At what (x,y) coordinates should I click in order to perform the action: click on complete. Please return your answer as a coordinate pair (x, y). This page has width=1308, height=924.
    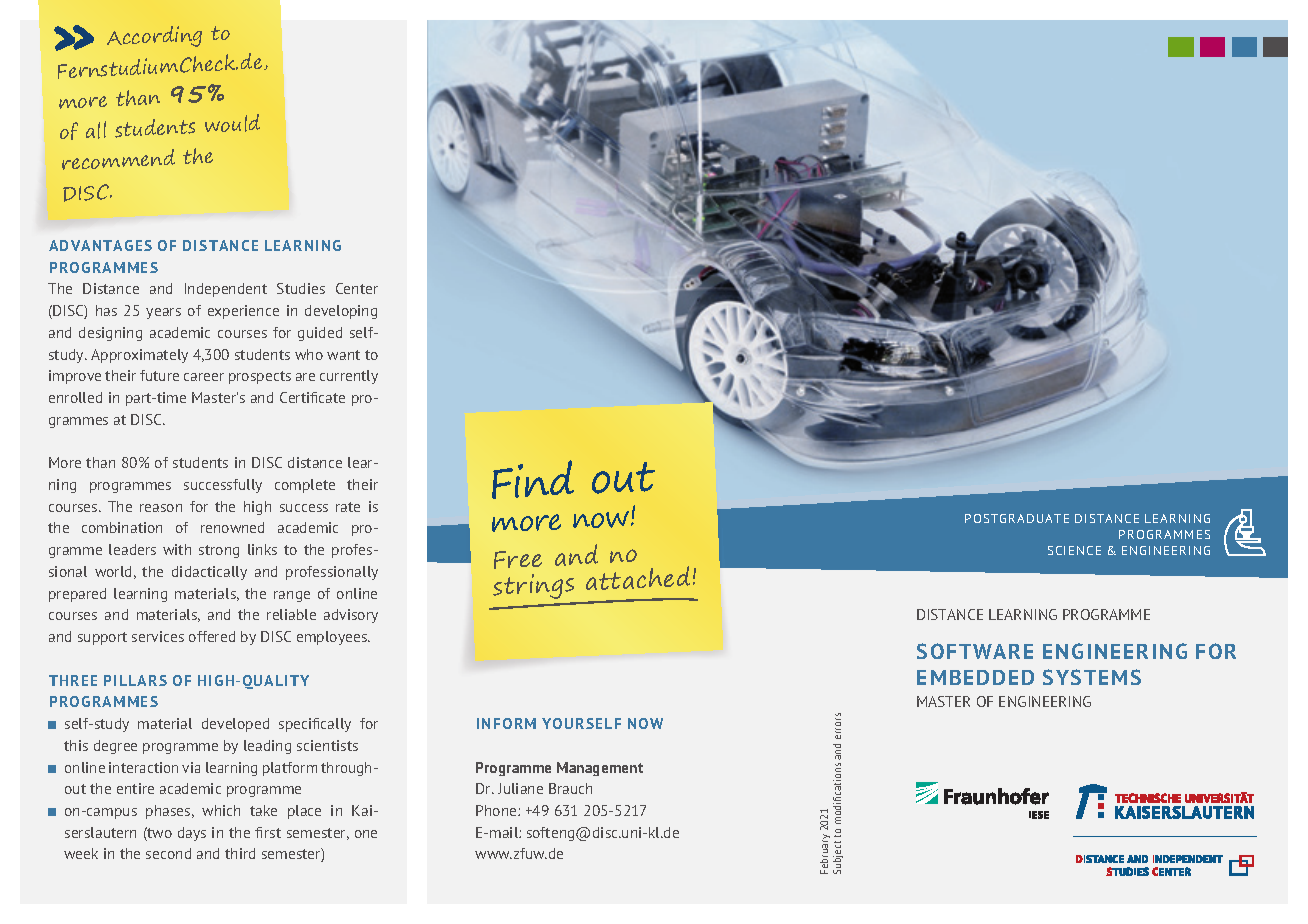
    Looking at the image, I should click on (305, 486).
